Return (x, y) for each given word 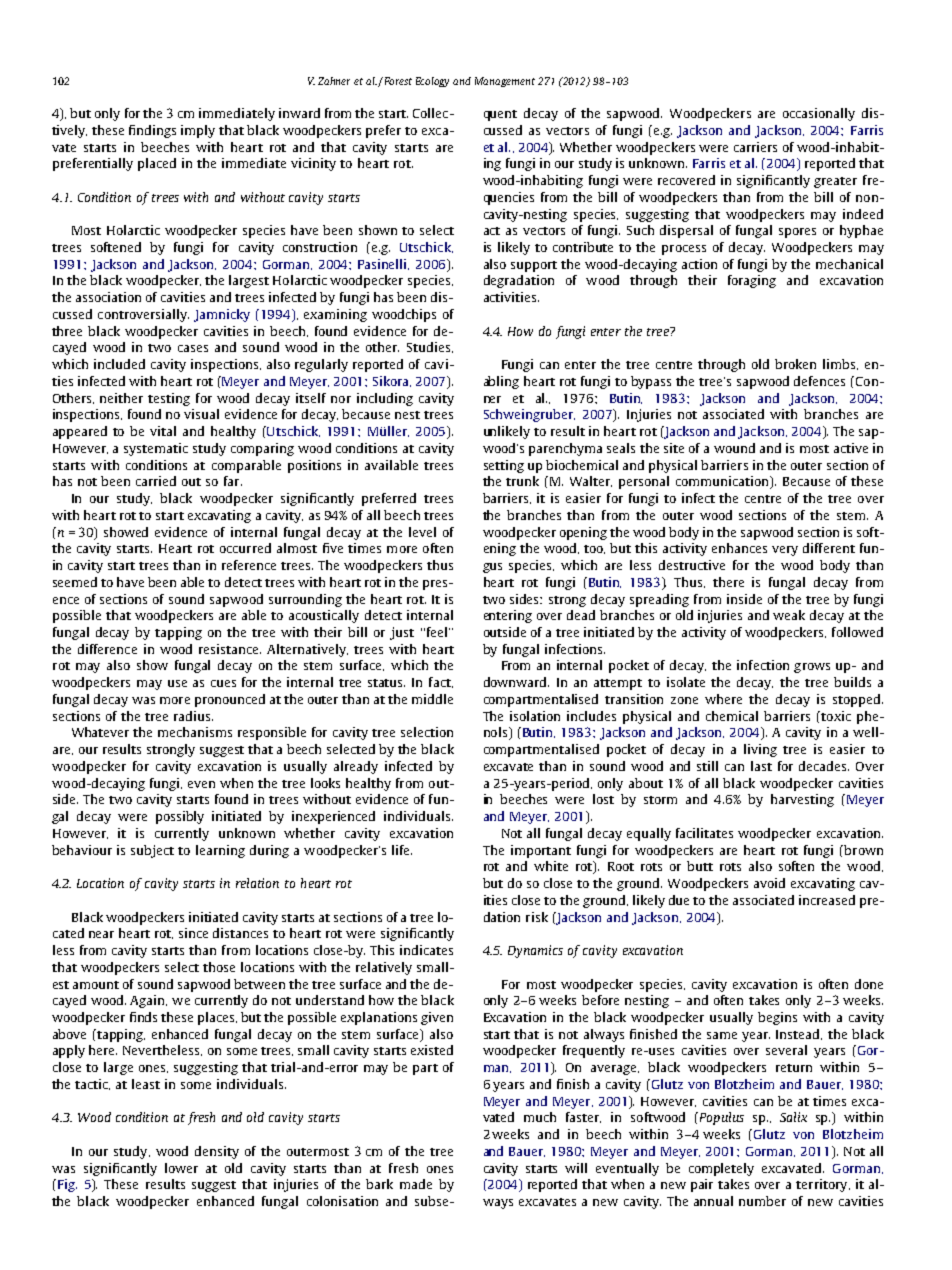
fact (441, 682)
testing (169, 399)
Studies (430, 347)
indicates (426, 950)
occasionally (819, 114)
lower (181, 1168)
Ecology (432, 82)
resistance (230, 649)
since (193, 933)
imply (198, 131)
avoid (769, 883)
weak (789, 615)
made (416, 1184)
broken (795, 364)
